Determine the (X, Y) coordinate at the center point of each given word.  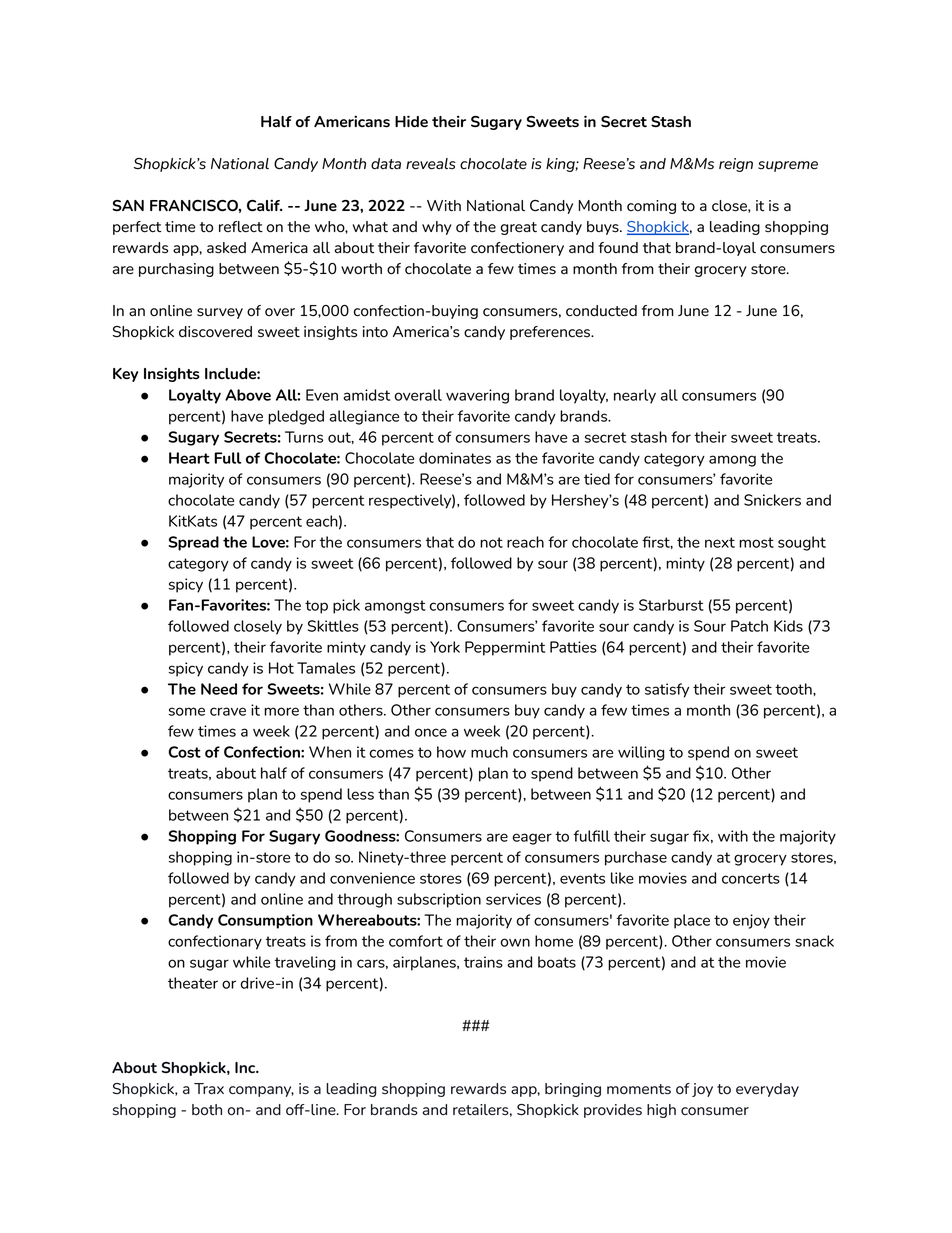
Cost (184, 752)
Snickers (772, 500)
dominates (455, 458)
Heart (189, 458)
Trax (209, 1089)
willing (641, 753)
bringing (573, 1090)
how (451, 752)
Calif (264, 205)
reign (736, 165)
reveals (431, 164)
